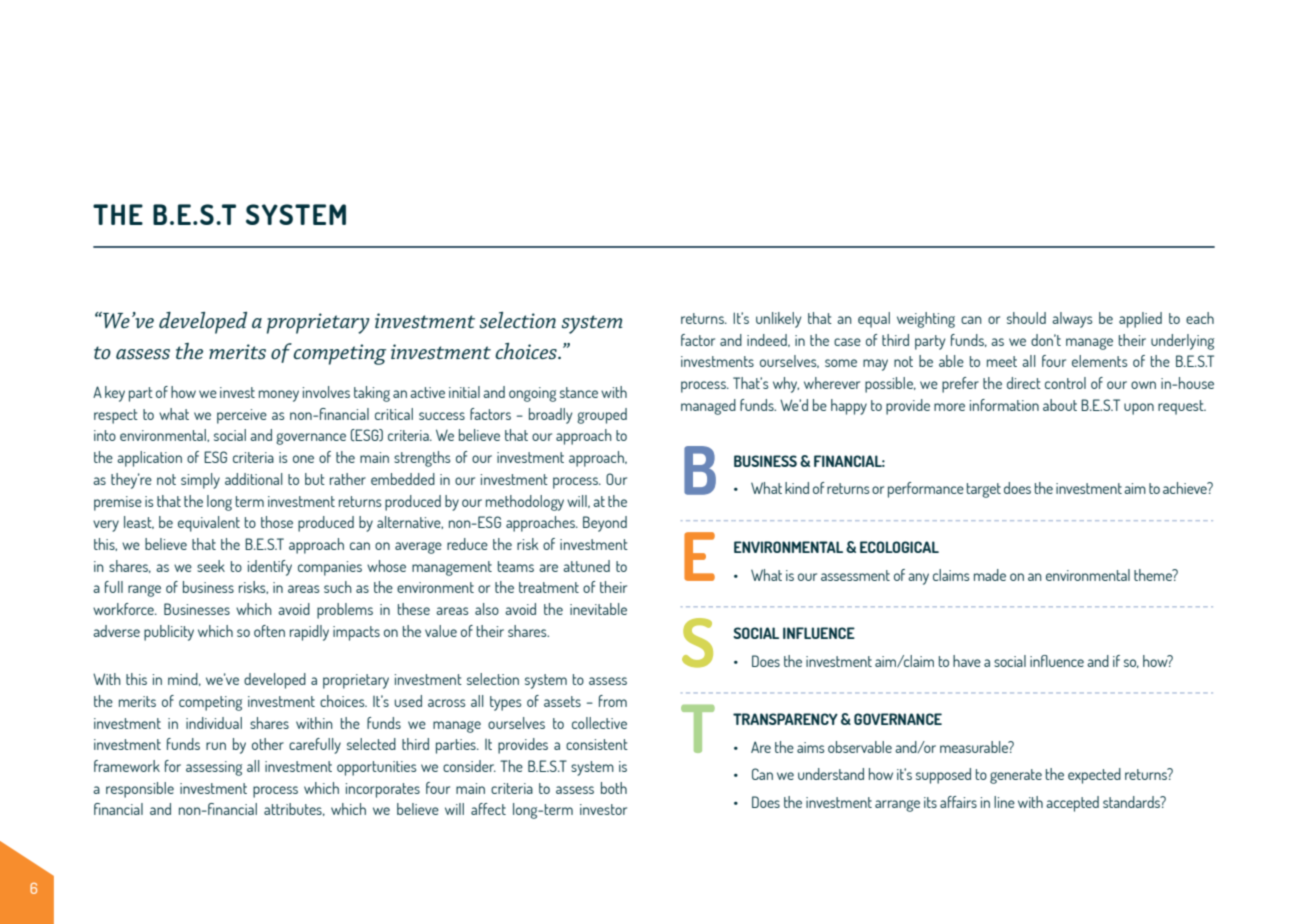 The width and height of the screenshot is (1308, 924). Describe the element at coordinates (211, 566) in the screenshot. I see `seek` at that location.
